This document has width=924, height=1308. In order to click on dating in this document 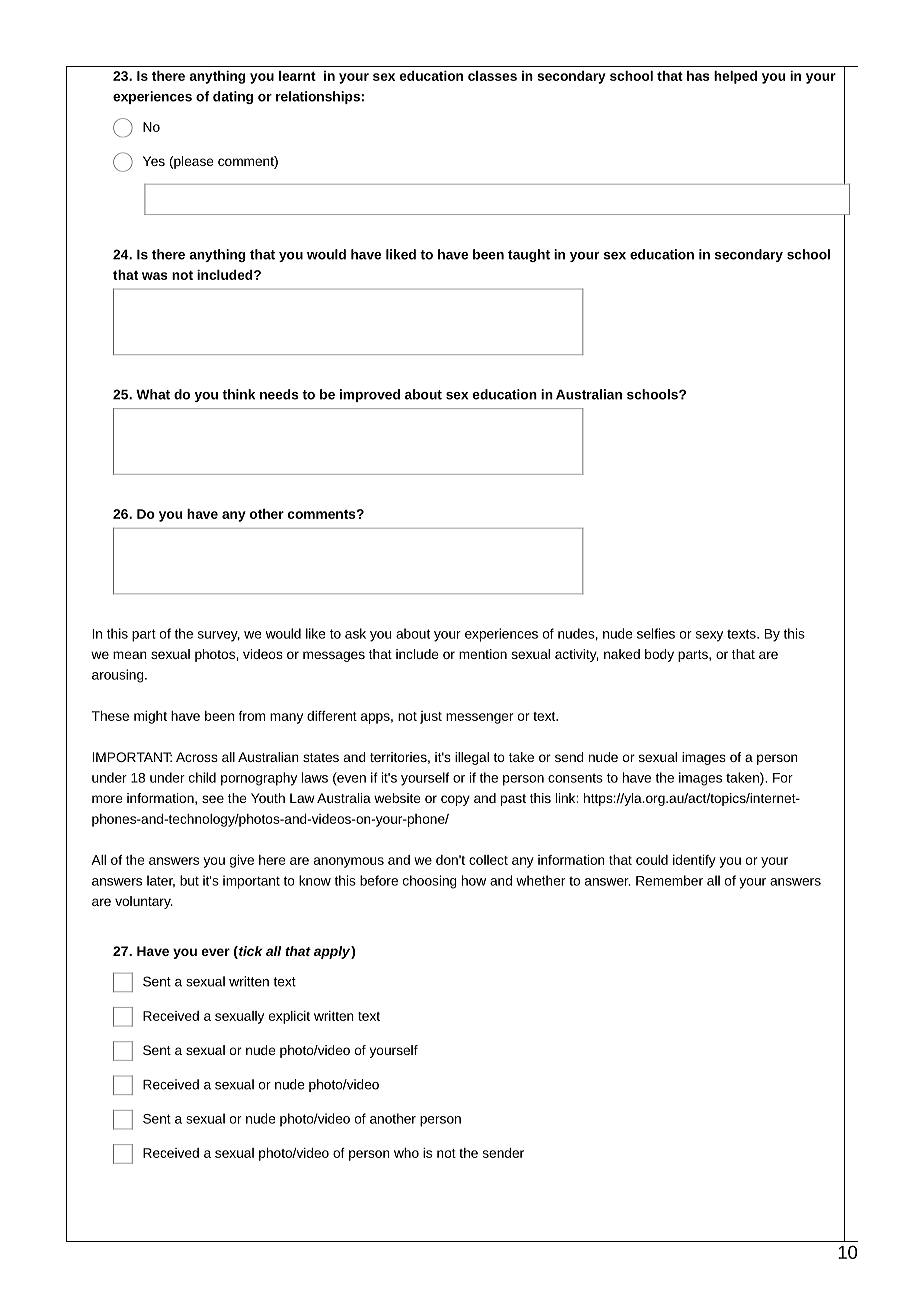, I will do `click(233, 97)`.
